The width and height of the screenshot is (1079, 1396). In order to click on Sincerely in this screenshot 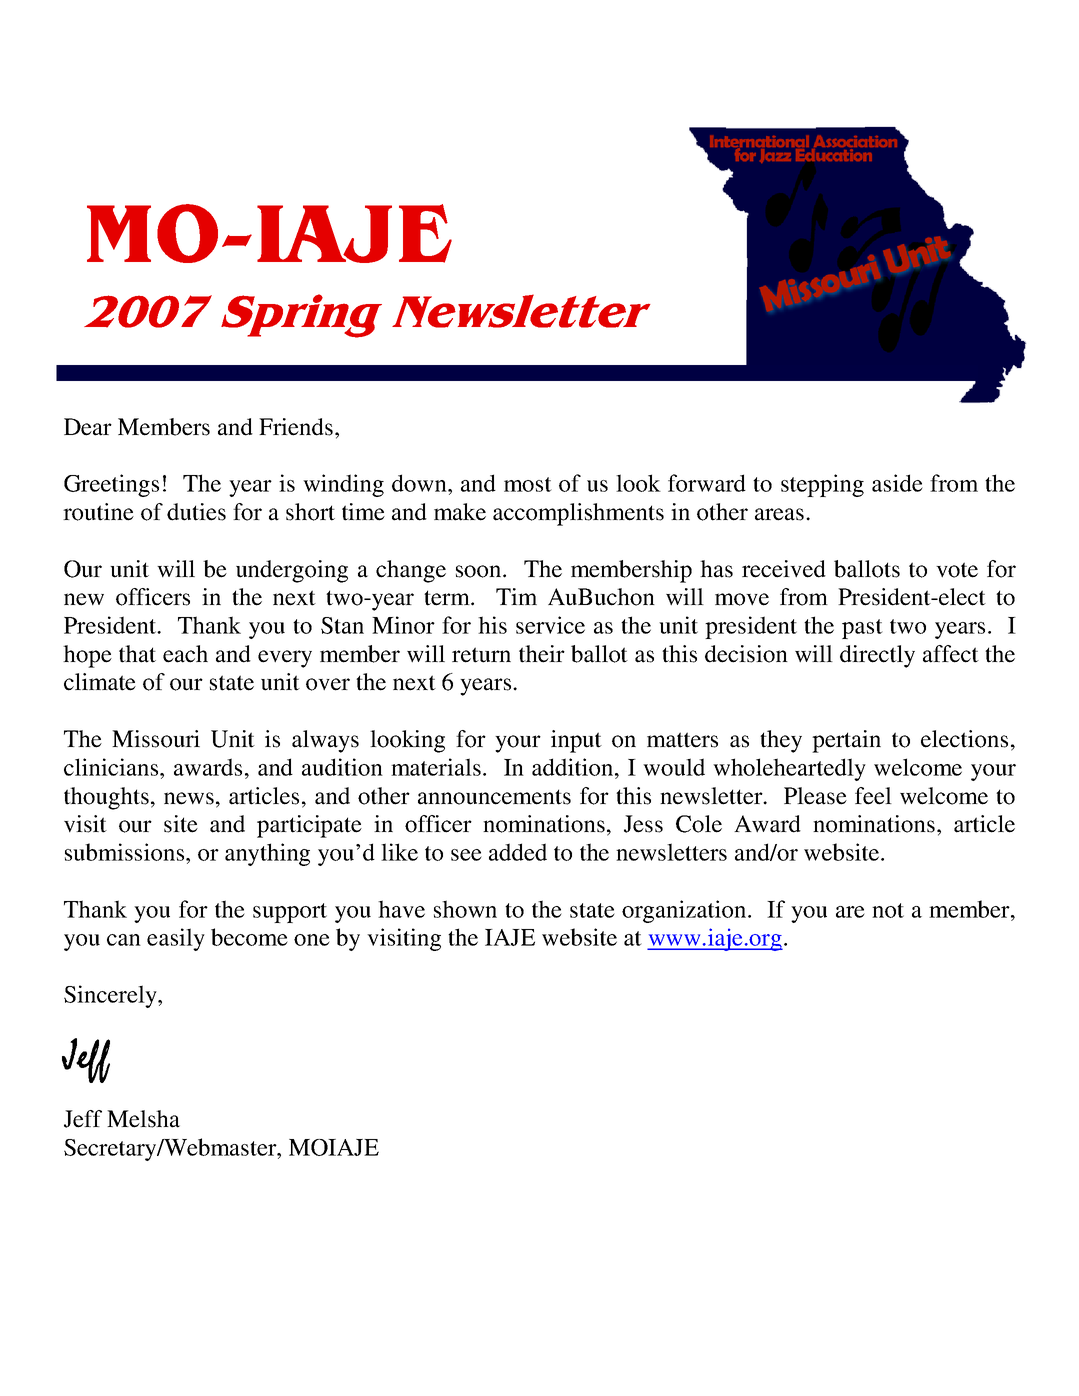, I will do `click(111, 996)`.
